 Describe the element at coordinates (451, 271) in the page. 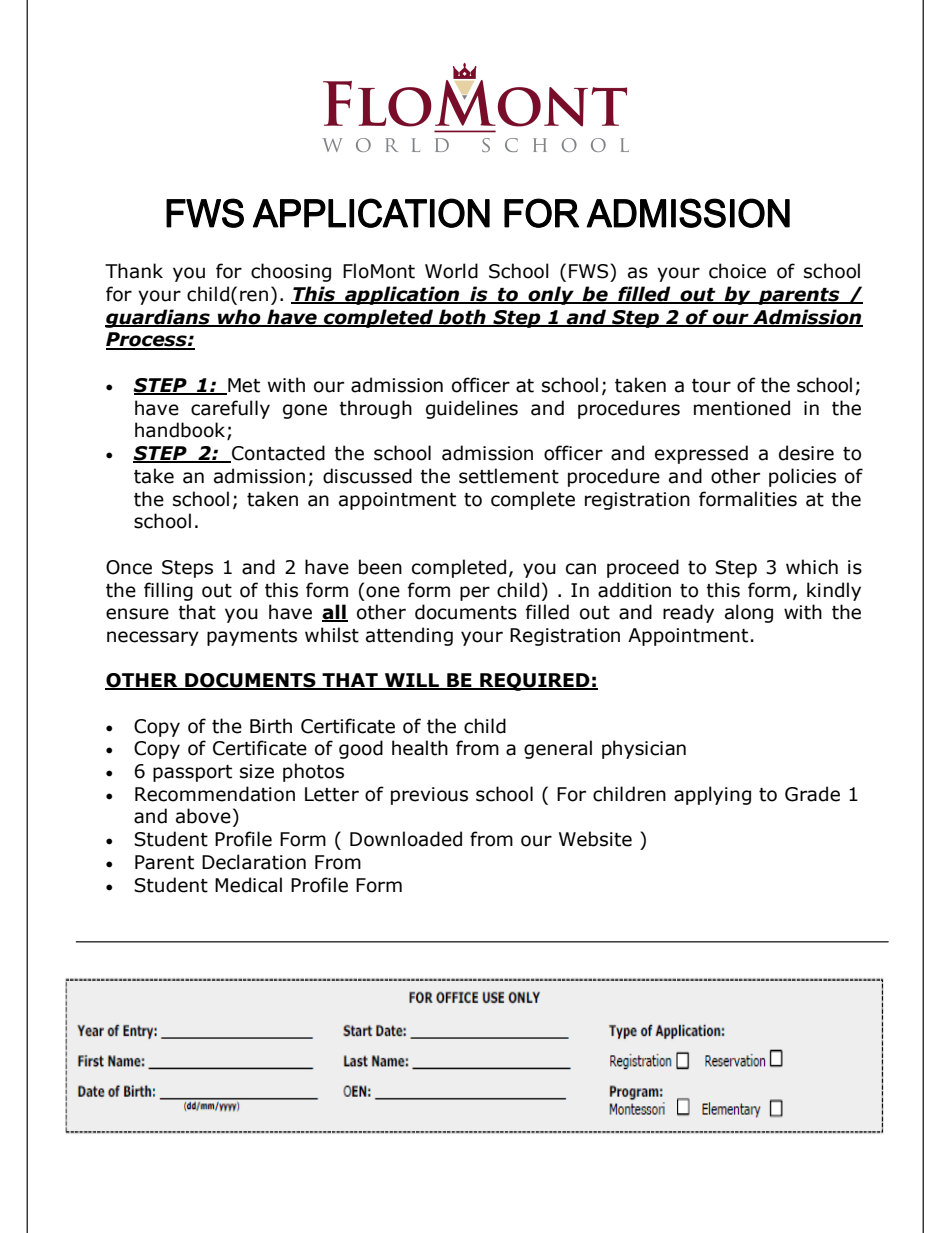

I see `World` at that location.
